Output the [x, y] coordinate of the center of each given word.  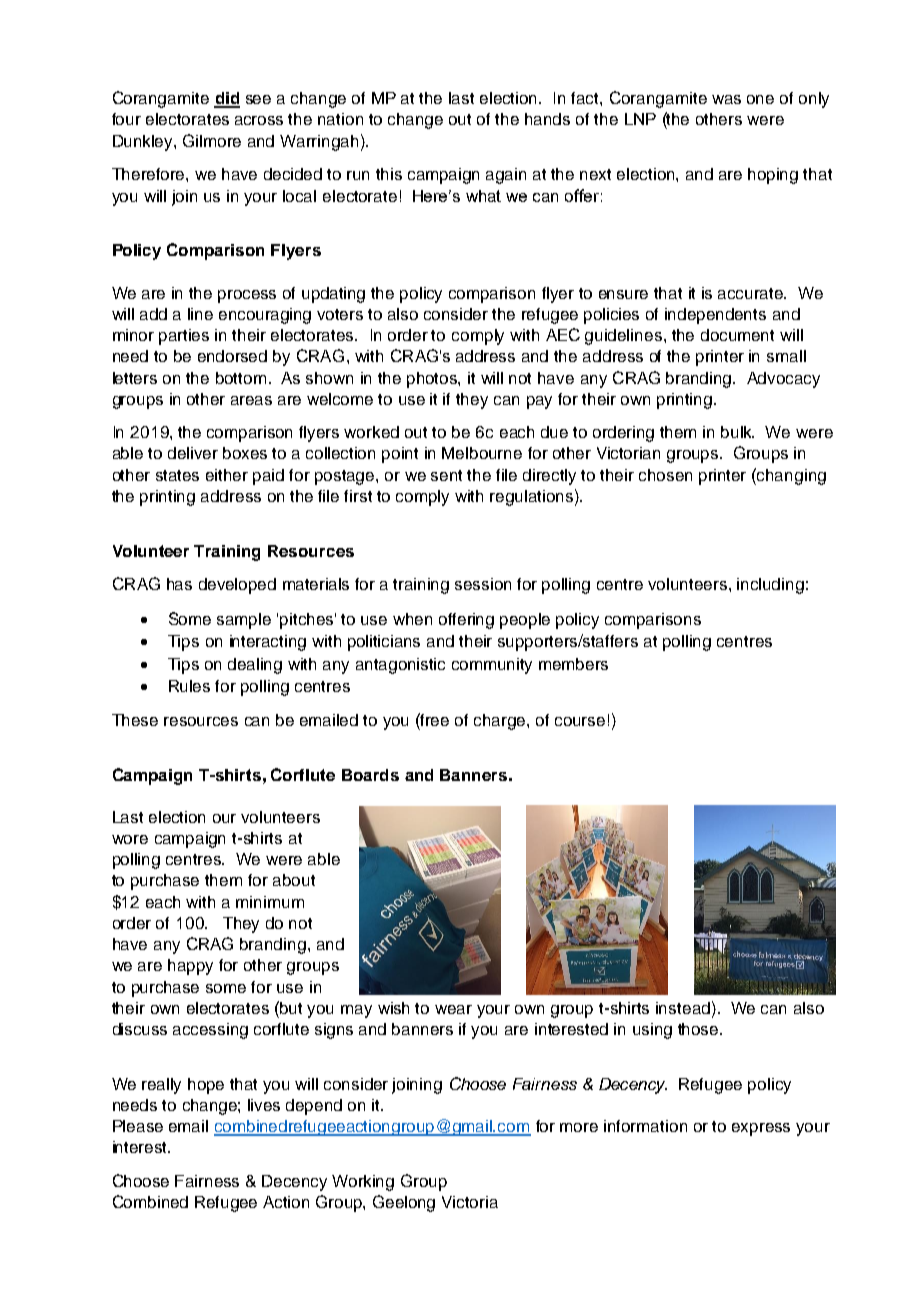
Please [138, 1126]
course [580, 721]
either [227, 475]
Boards [370, 775]
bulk [737, 432]
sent [446, 475]
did [227, 99]
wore [130, 839]
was [726, 99]
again [506, 176]
